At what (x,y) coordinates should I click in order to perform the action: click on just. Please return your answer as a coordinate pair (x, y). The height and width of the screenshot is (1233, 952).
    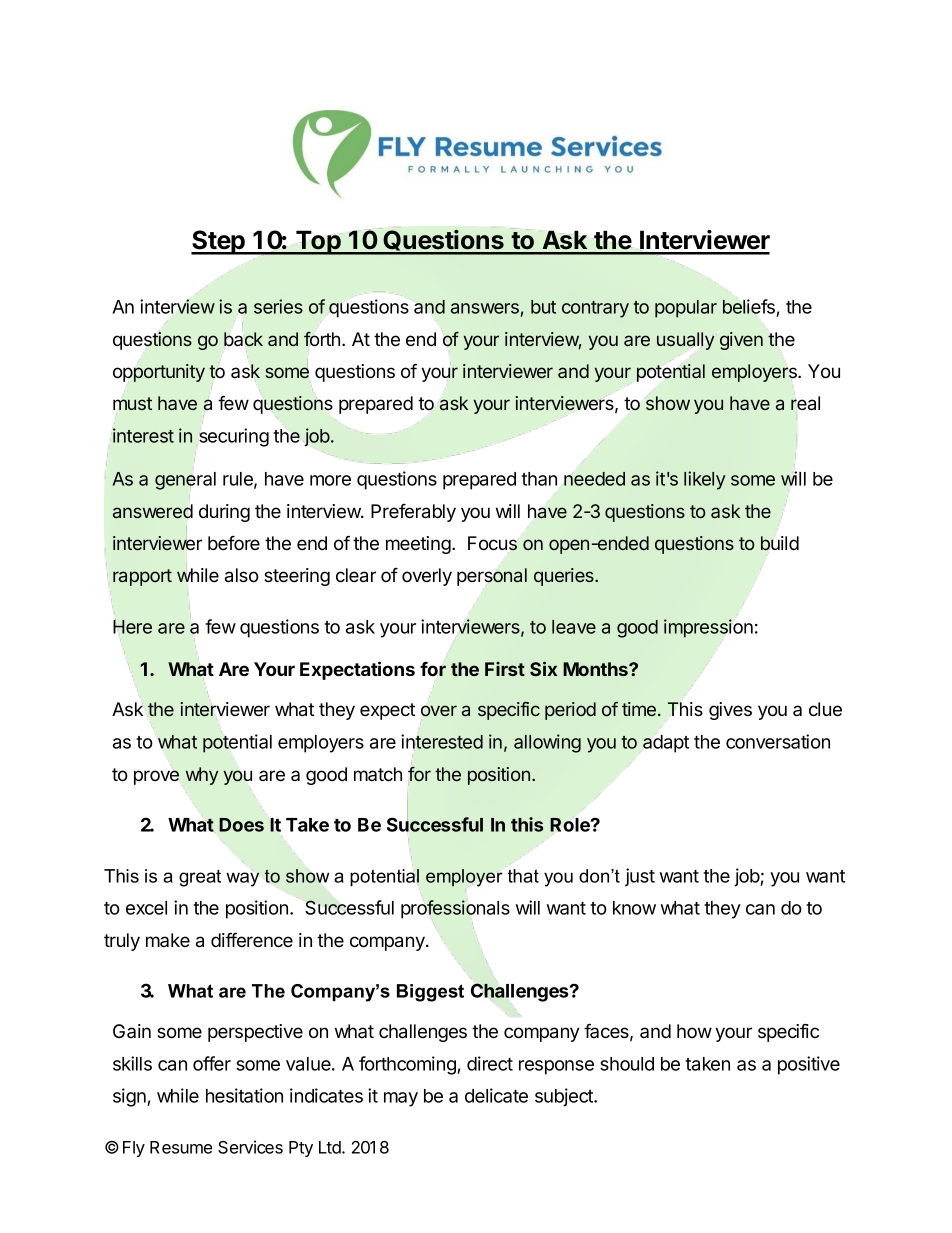
    Looking at the image, I should click on (640, 877).
